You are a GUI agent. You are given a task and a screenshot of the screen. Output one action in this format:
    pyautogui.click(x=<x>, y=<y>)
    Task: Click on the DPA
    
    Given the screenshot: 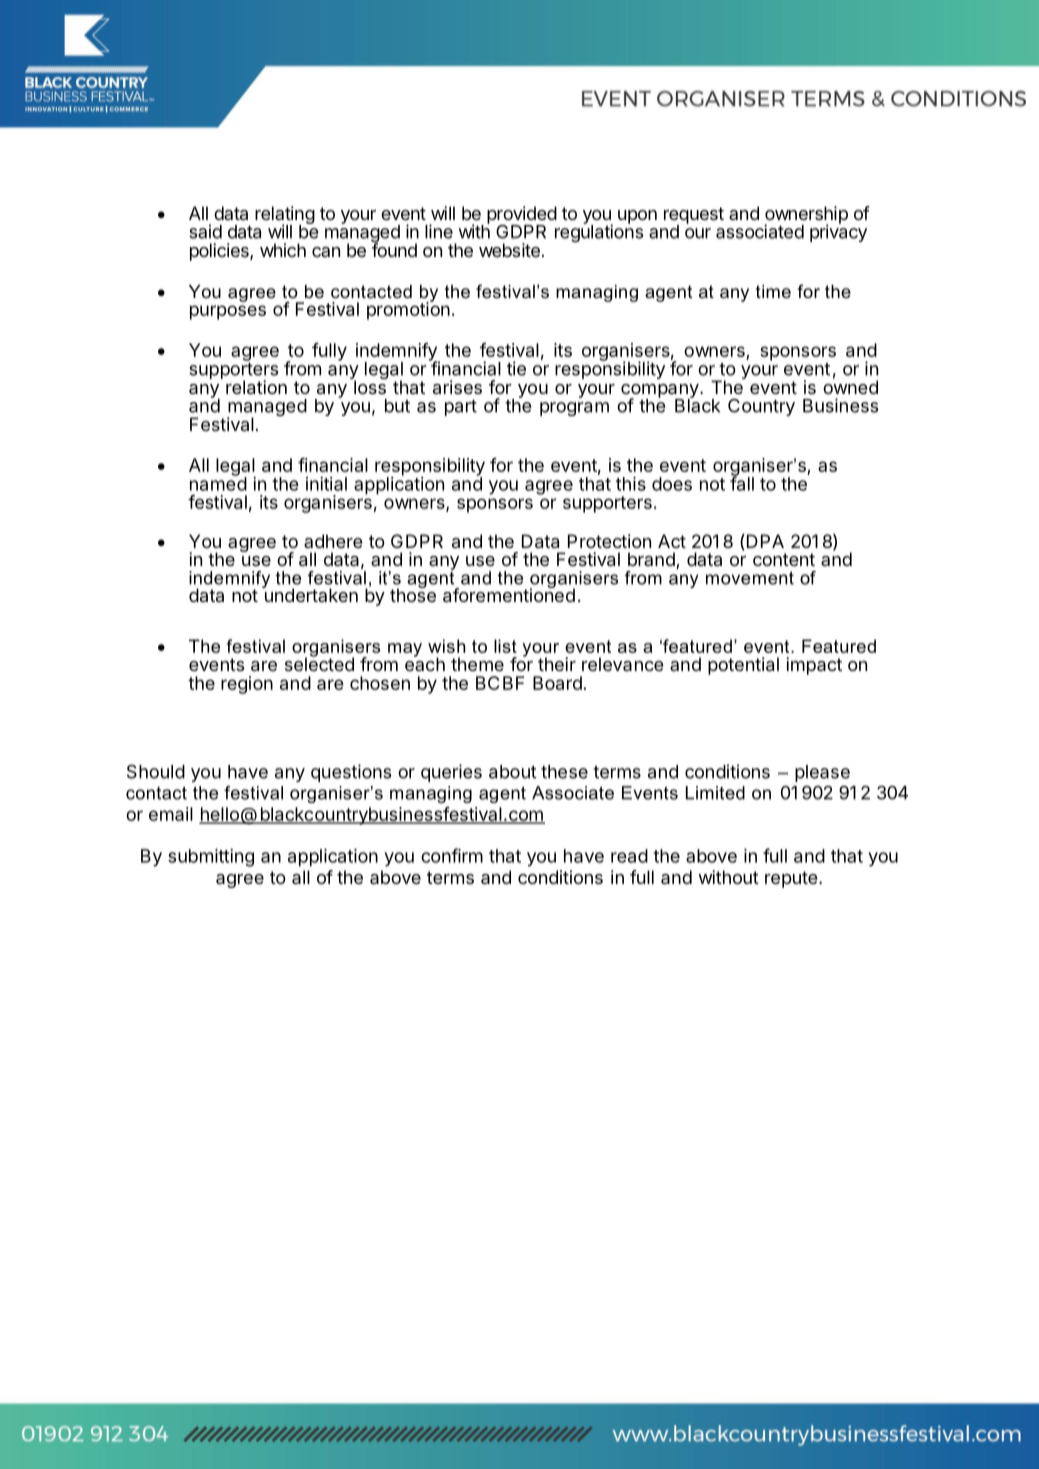 What is the action you would take?
    pyautogui.click(x=764, y=541)
